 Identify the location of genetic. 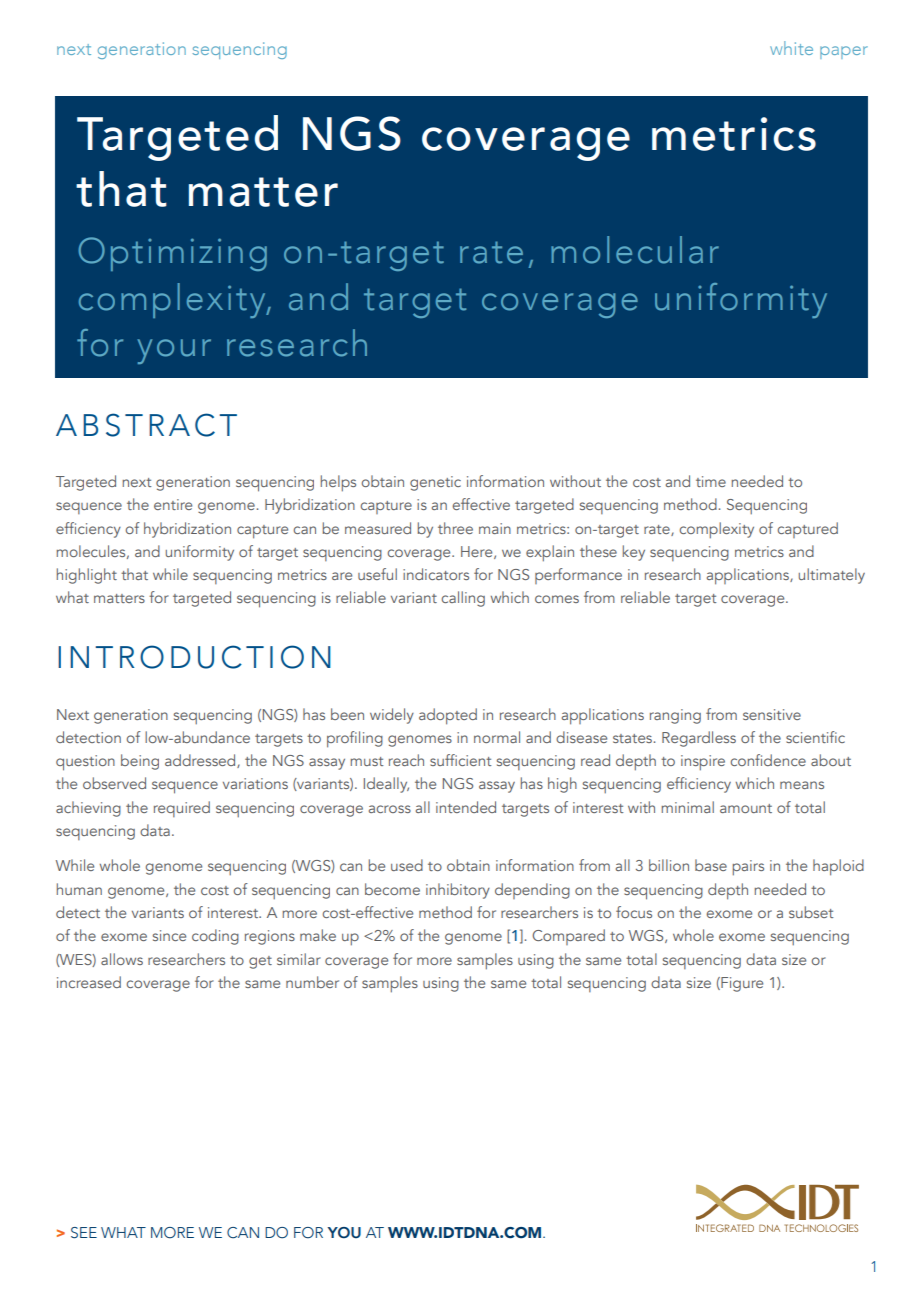
(435, 483).
